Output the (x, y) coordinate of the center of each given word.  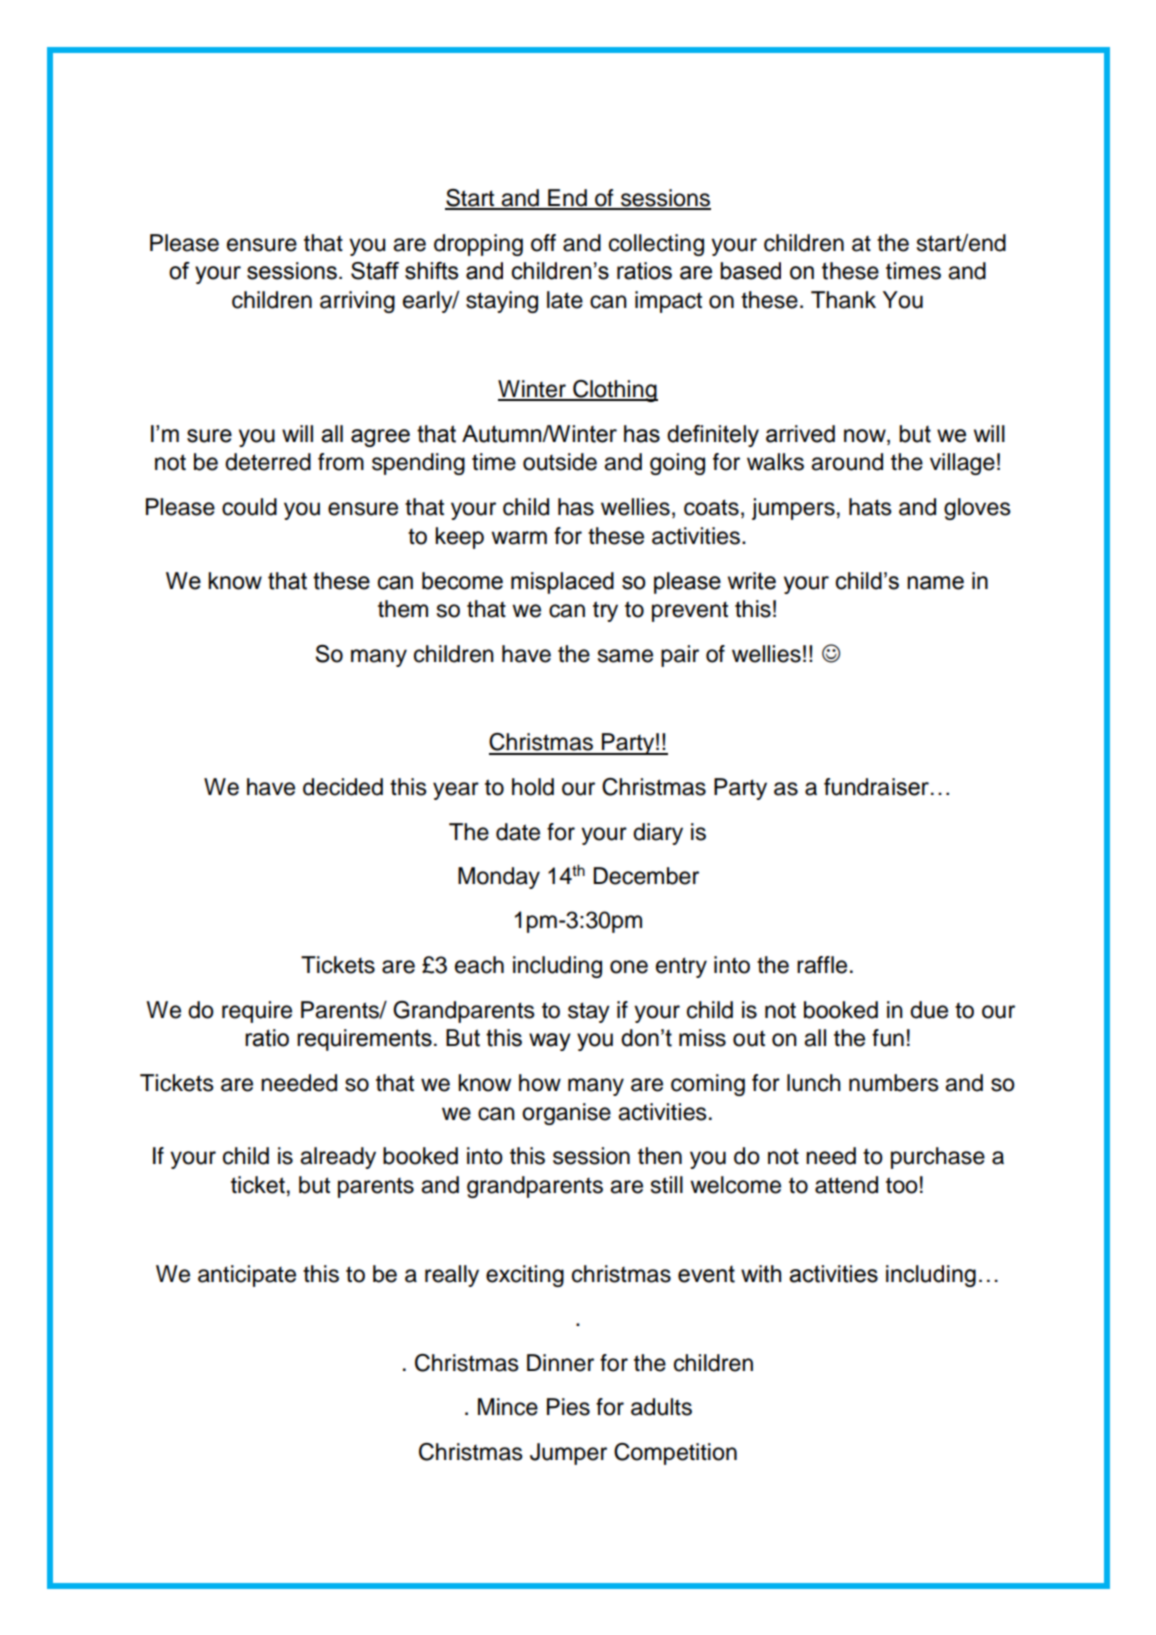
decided (343, 787)
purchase (938, 1158)
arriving (357, 302)
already (338, 1158)
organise (566, 1114)
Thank (843, 300)
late (565, 300)
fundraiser (876, 787)
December (646, 876)
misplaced (562, 583)
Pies (568, 1407)
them (403, 609)
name (935, 583)
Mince (508, 1407)
